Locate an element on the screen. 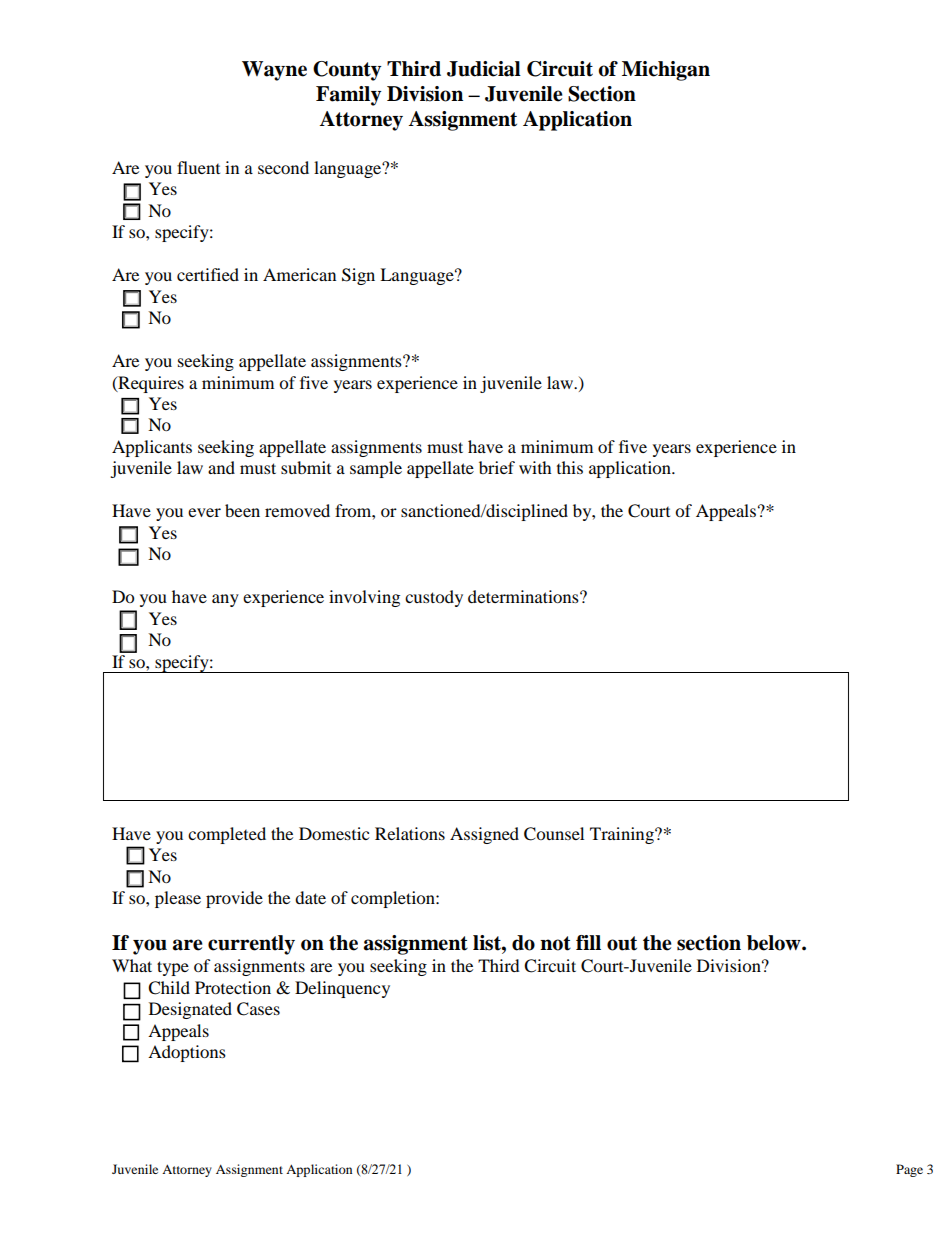  any is located at coordinates (225, 600).
